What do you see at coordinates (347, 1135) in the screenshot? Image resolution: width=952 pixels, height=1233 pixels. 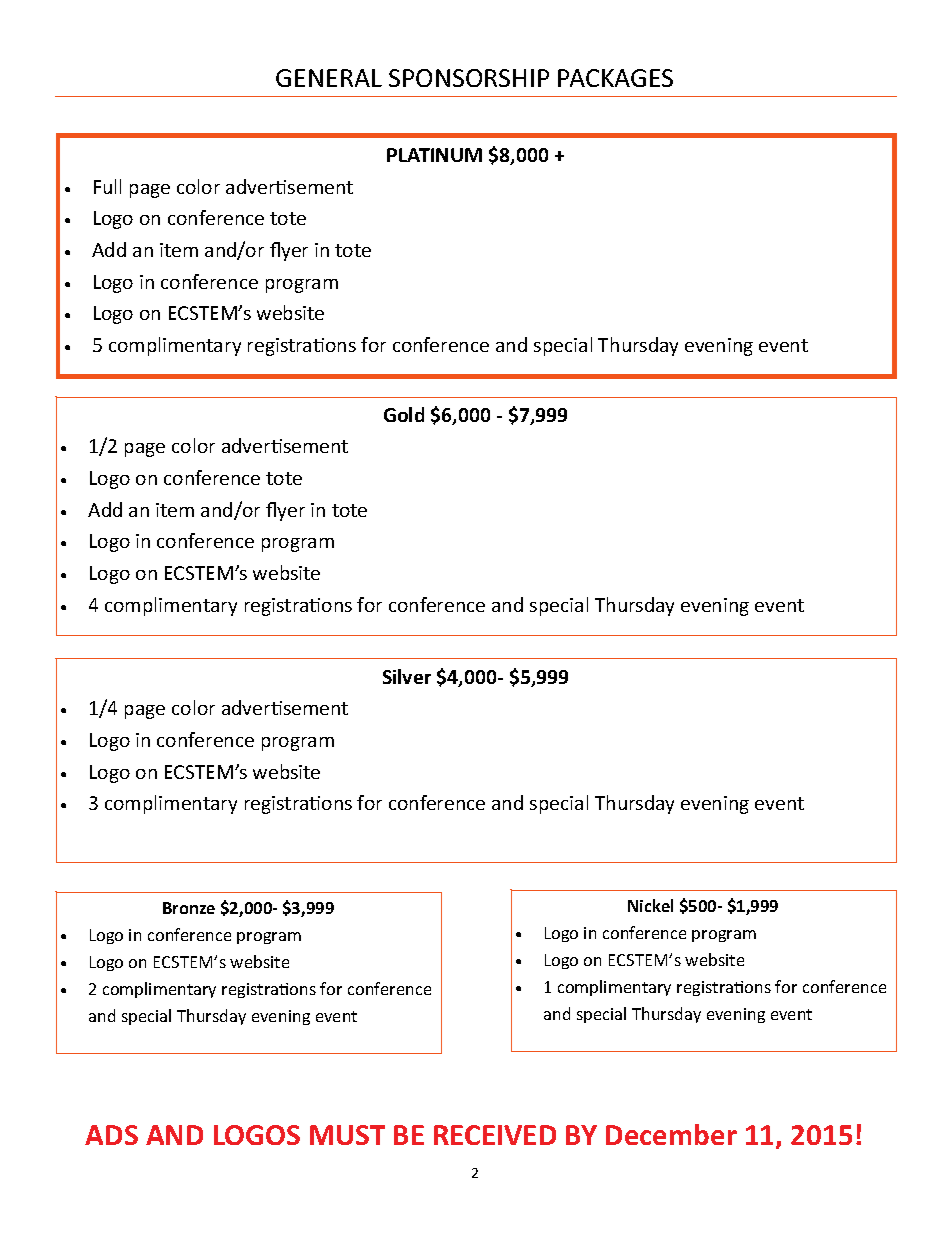 I see `MUST` at bounding box center [347, 1135].
